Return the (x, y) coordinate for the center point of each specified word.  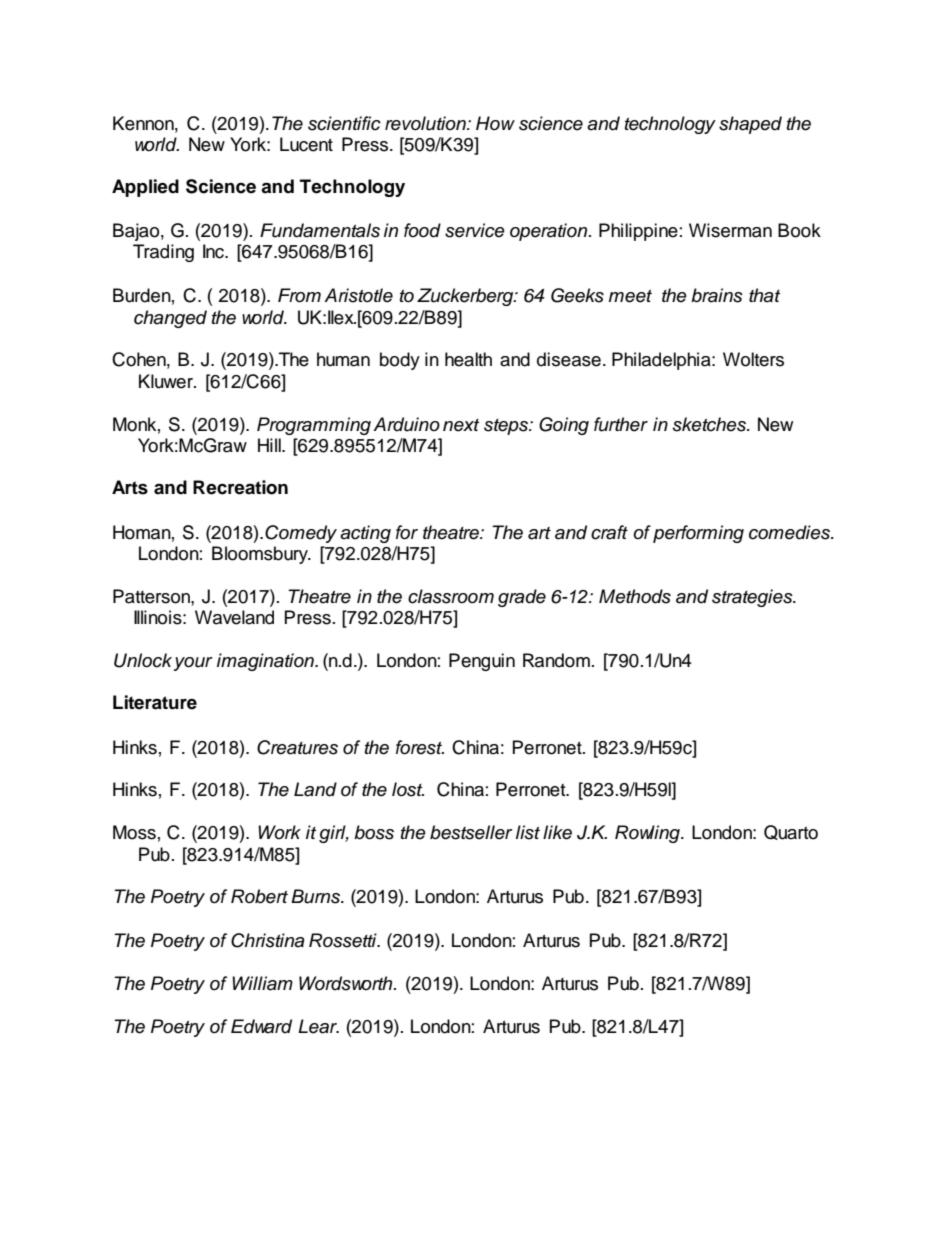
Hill (270, 445)
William (262, 983)
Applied (145, 188)
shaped (750, 125)
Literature (155, 702)
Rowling (648, 834)
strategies (753, 598)
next (461, 425)
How (495, 123)
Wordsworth (347, 983)
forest (420, 747)
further (621, 424)
